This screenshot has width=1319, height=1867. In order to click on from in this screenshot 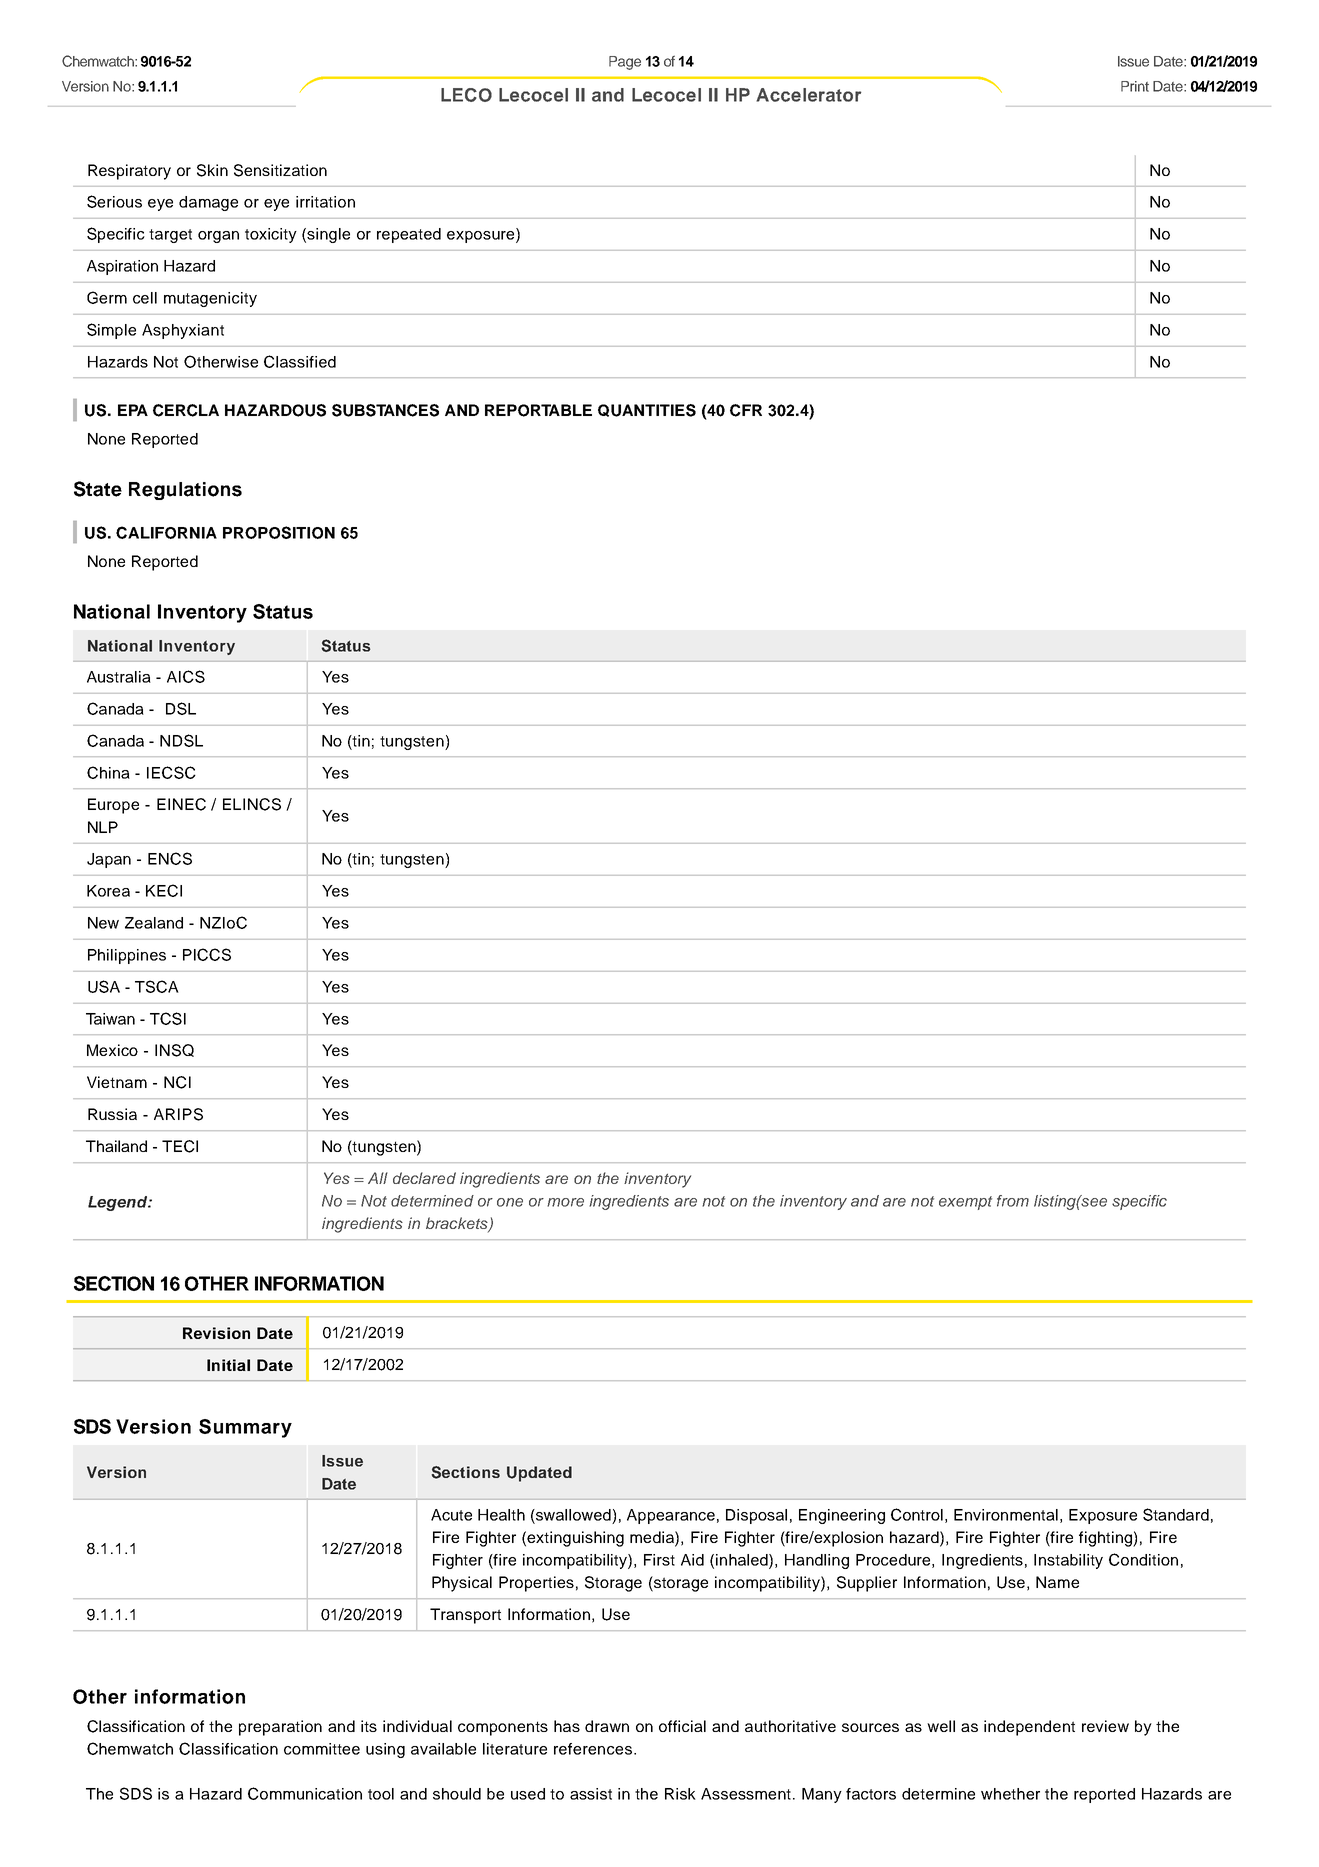, I will do `click(1013, 1201)`.
